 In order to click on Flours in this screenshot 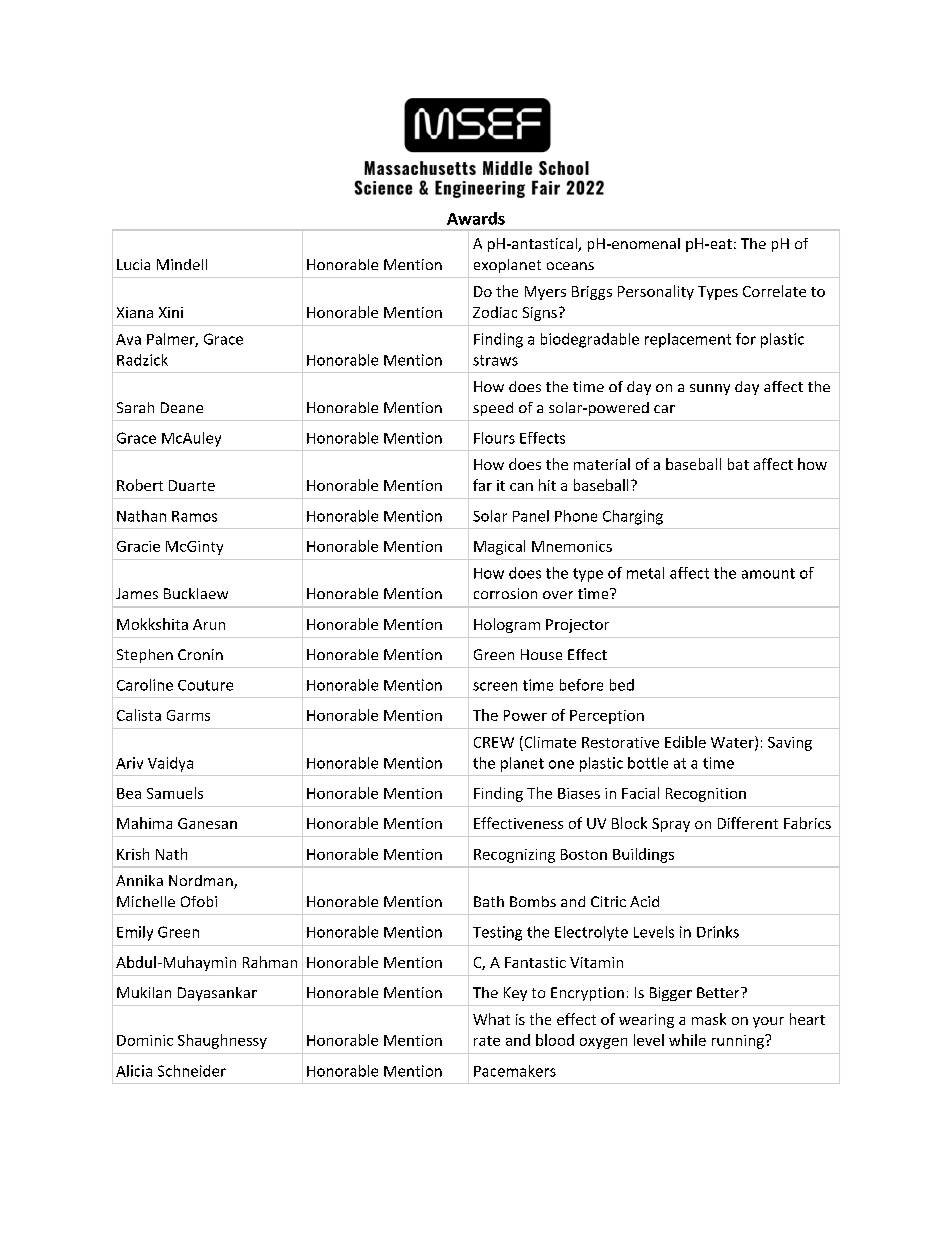, I will do `click(494, 438)`.
